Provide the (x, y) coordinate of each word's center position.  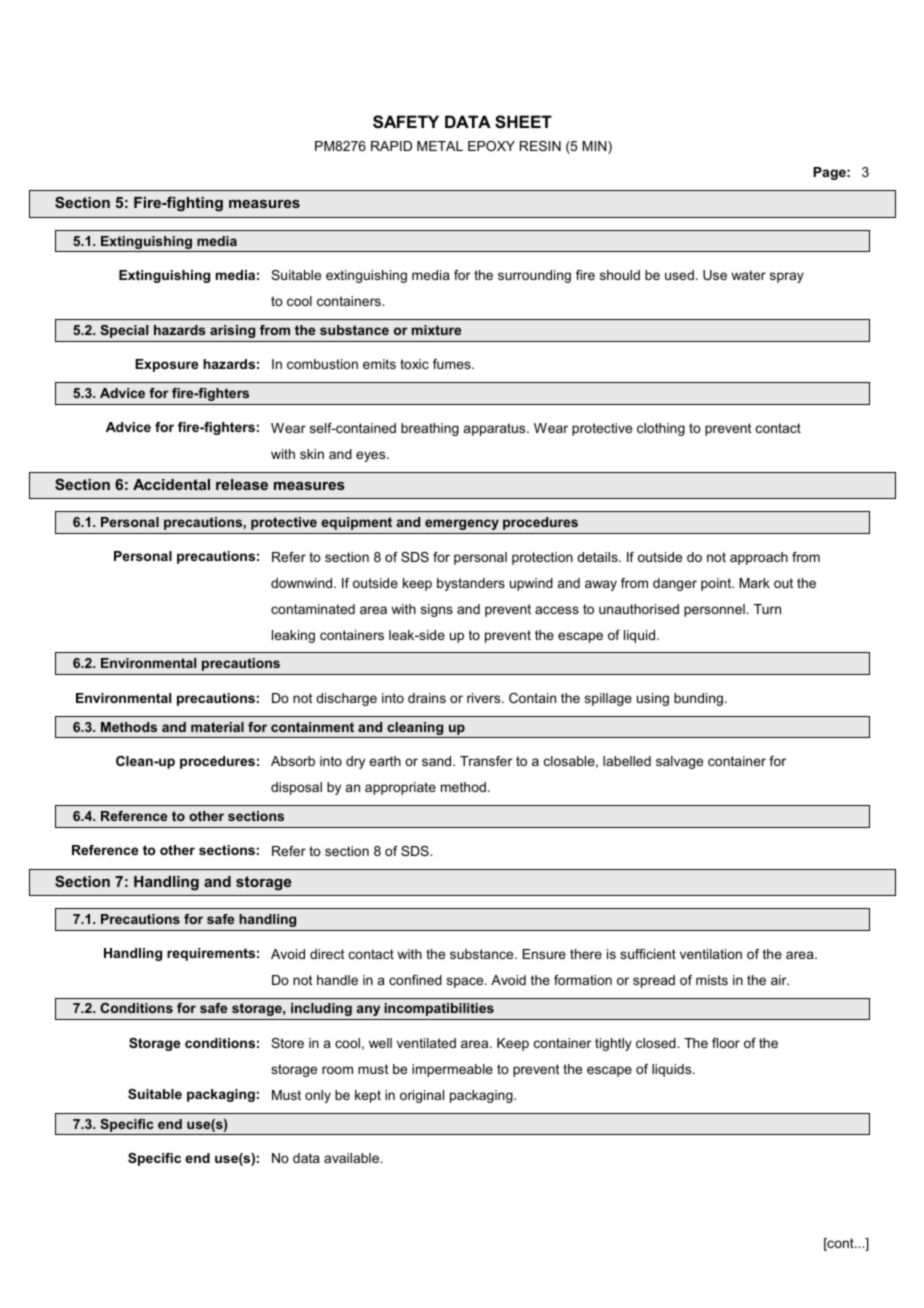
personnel (715, 610)
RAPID (391, 146)
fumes (453, 364)
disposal (296, 788)
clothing (661, 429)
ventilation (711, 954)
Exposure (166, 365)
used (679, 275)
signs (437, 610)
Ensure (544, 954)
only (318, 1096)
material (217, 727)
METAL (440, 146)
